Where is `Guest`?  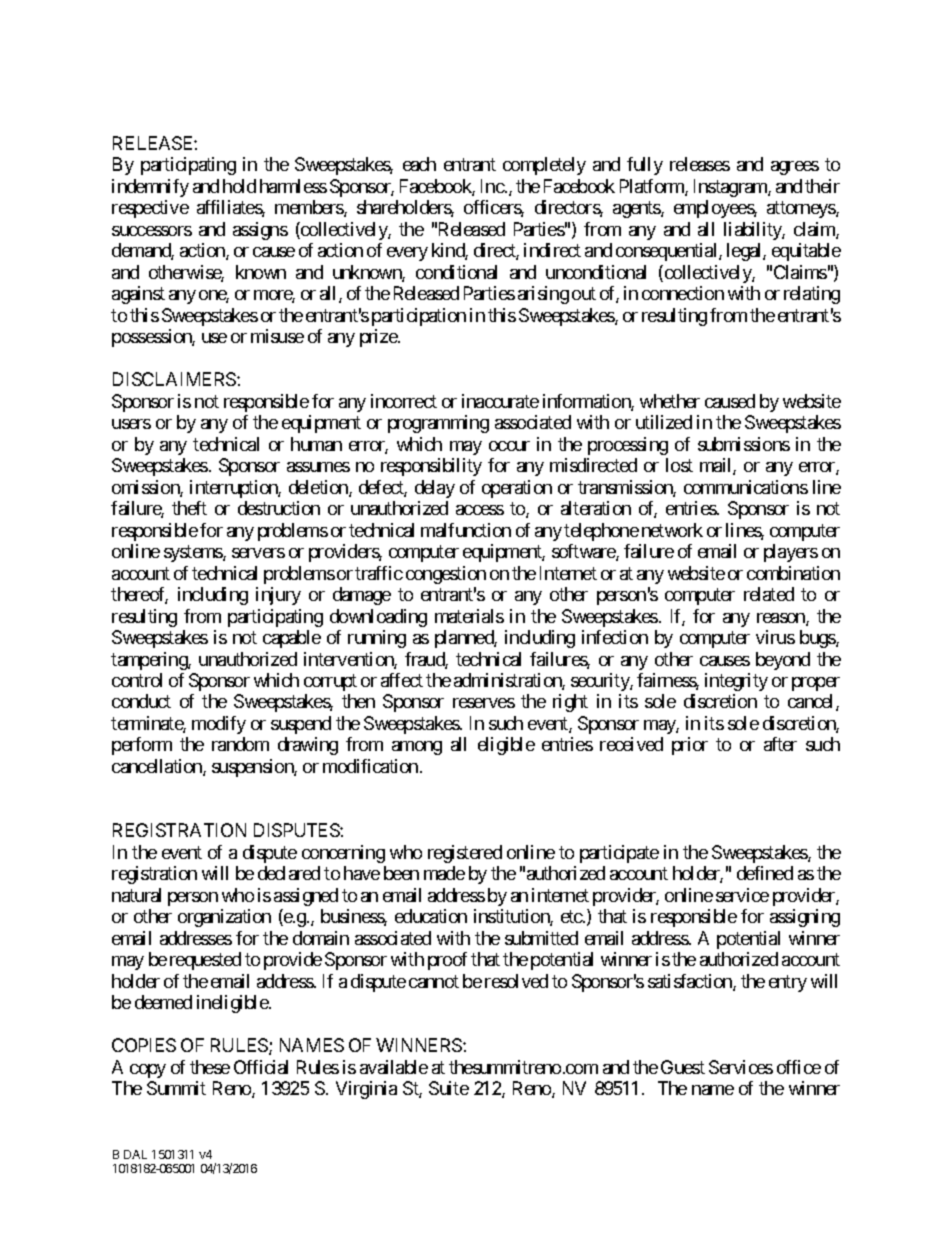 Guest is located at coordinates (683, 1067).
